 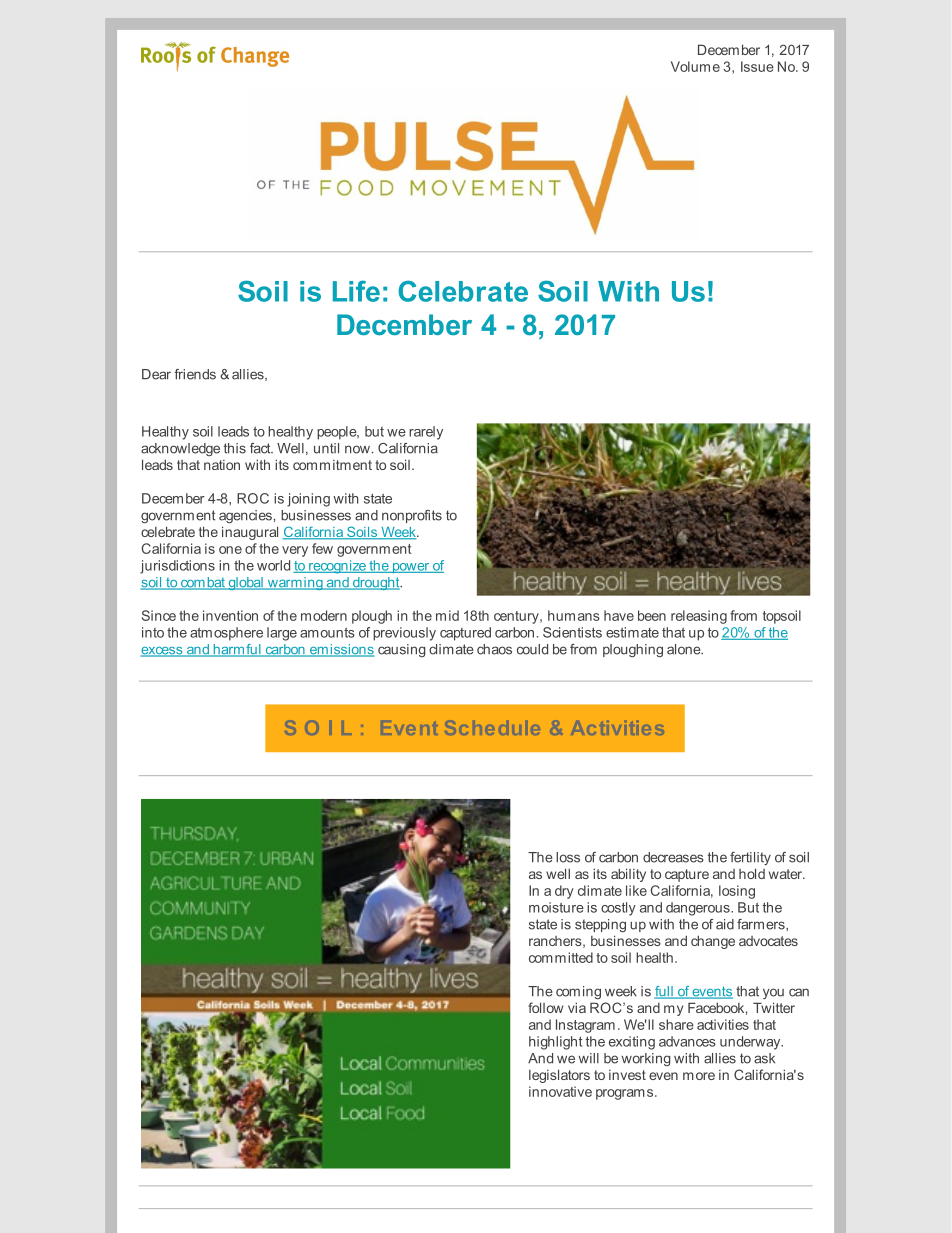 What do you see at coordinates (699, 617) in the screenshot?
I see `releasing` at bounding box center [699, 617].
